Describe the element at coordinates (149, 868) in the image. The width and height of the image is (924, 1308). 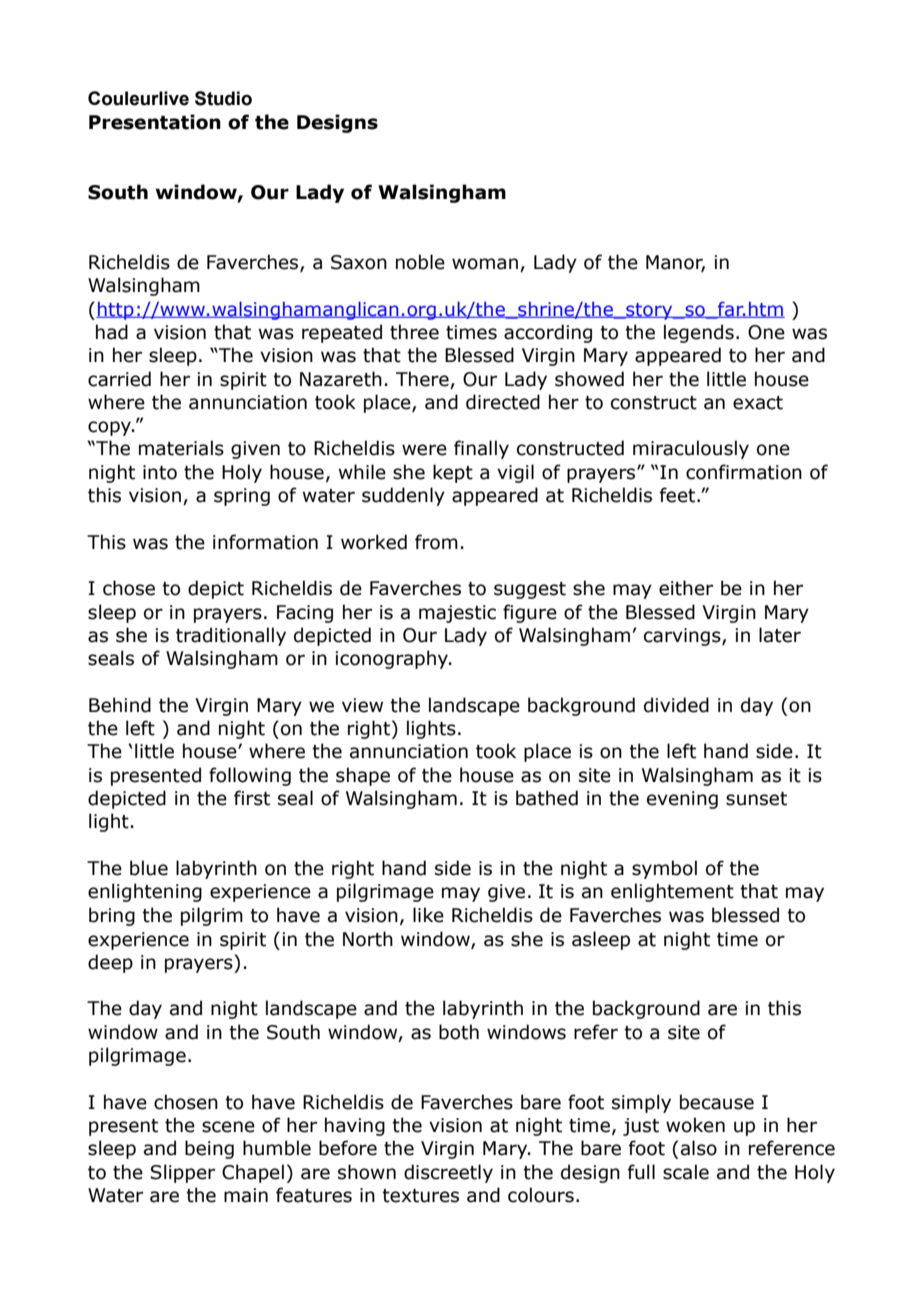
I see `blue` at that location.
